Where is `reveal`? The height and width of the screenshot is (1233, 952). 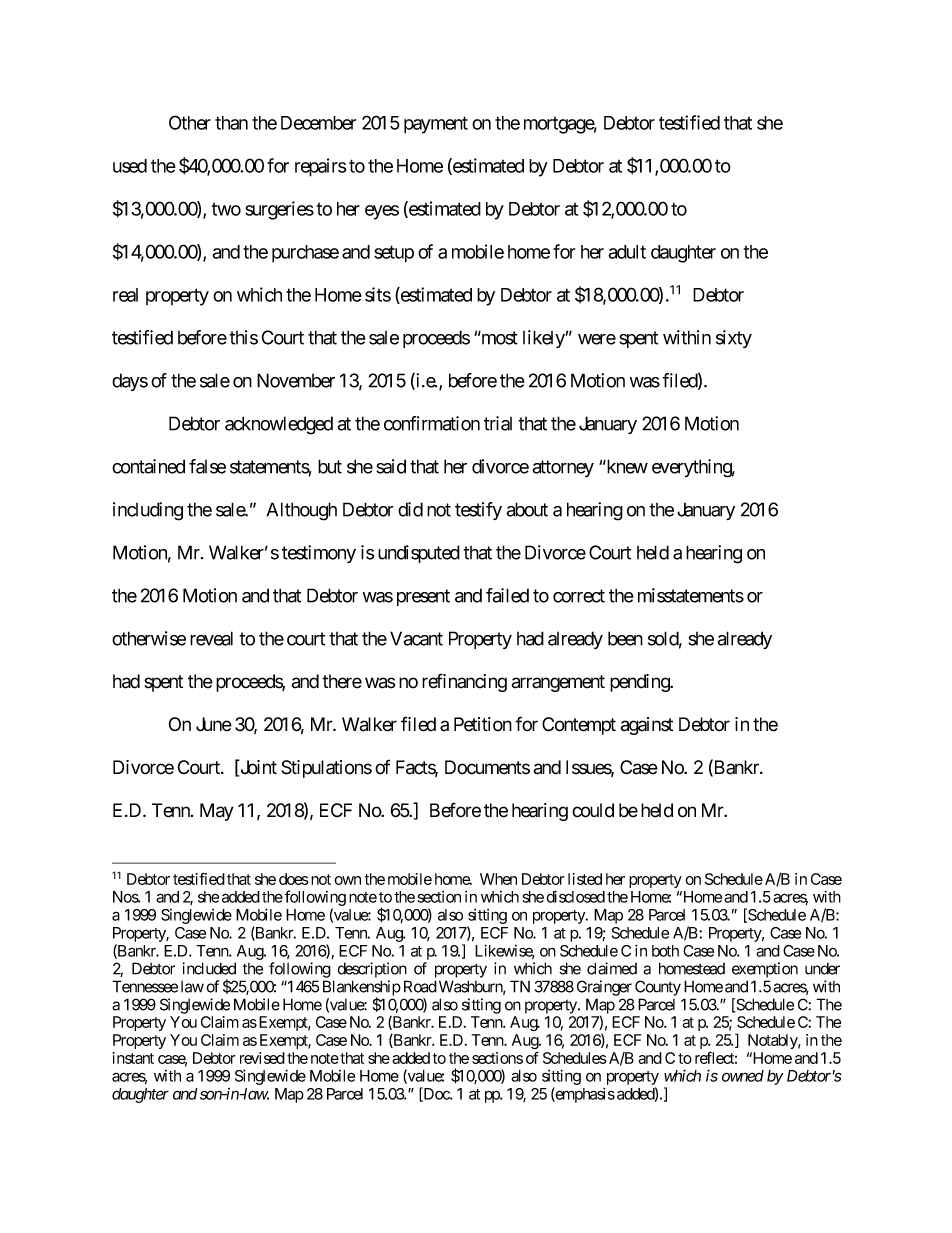
reveal is located at coordinates (211, 638).
